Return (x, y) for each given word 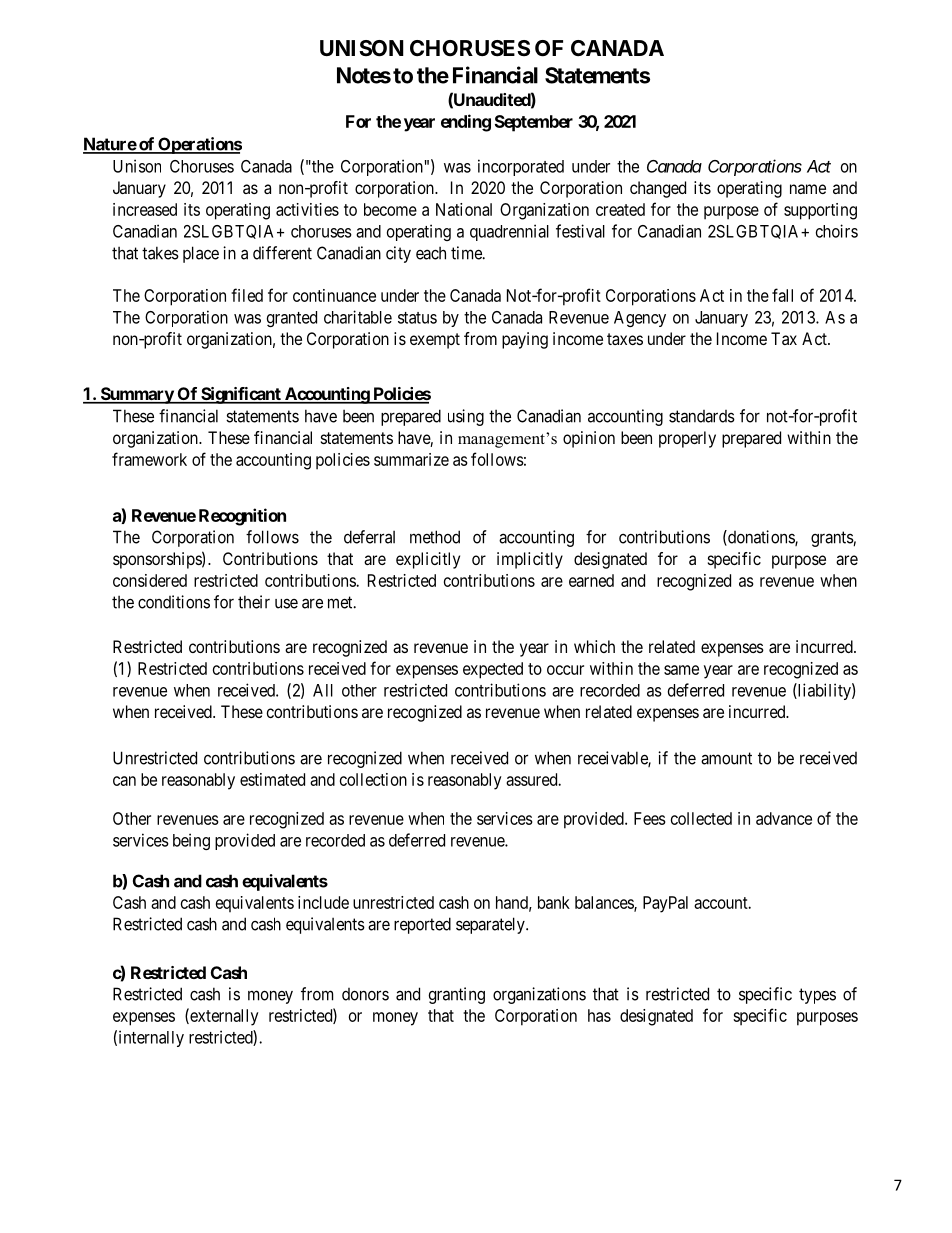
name (808, 189)
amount (726, 758)
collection (373, 779)
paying (525, 340)
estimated (272, 779)
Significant (241, 395)
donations (761, 538)
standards (702, 416)
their (254, 602)
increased (145, 209)
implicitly (530, 560)
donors (365, 994)
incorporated (521, 167)
